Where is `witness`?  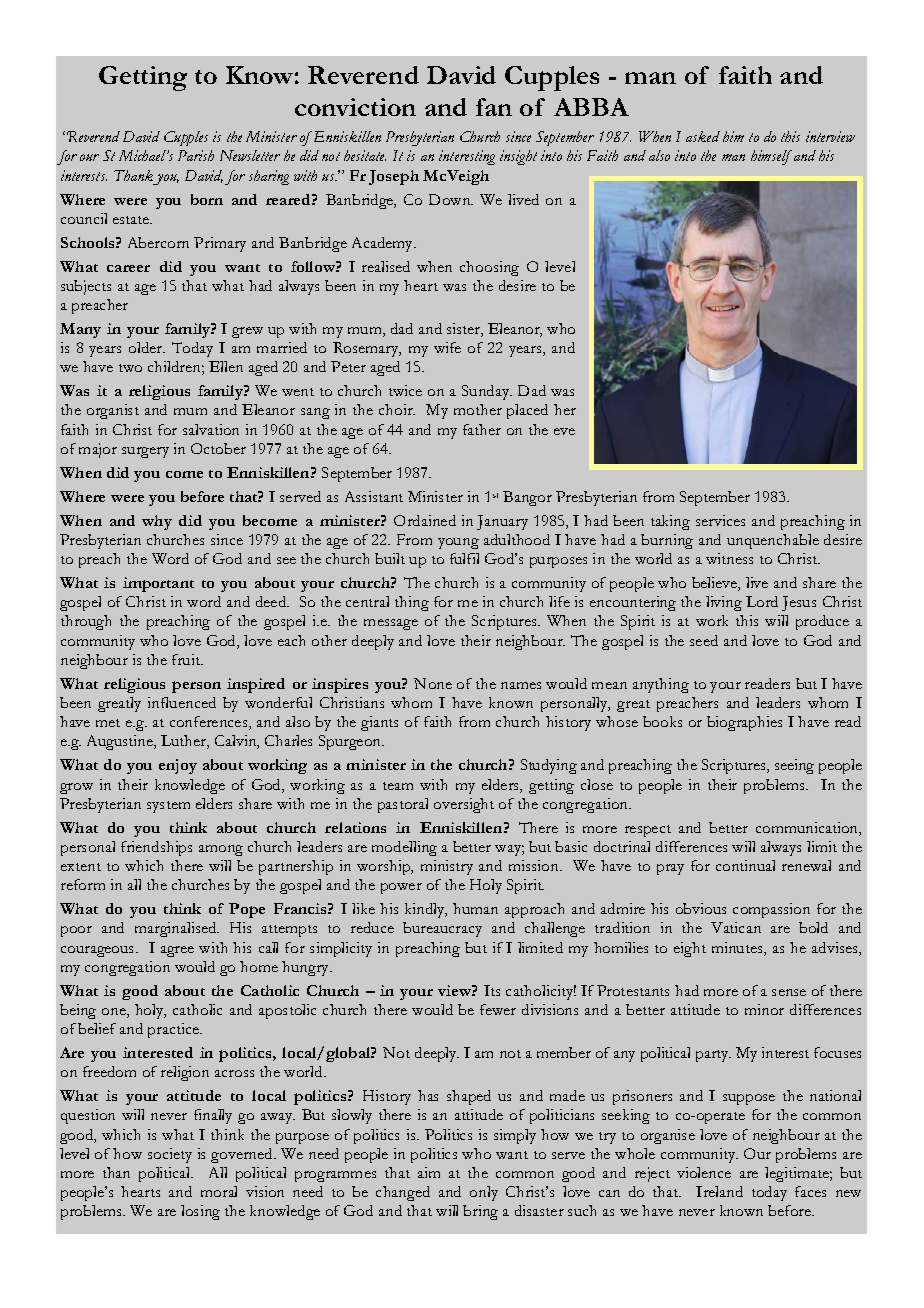
witness is located at coordinates (729, 558).
